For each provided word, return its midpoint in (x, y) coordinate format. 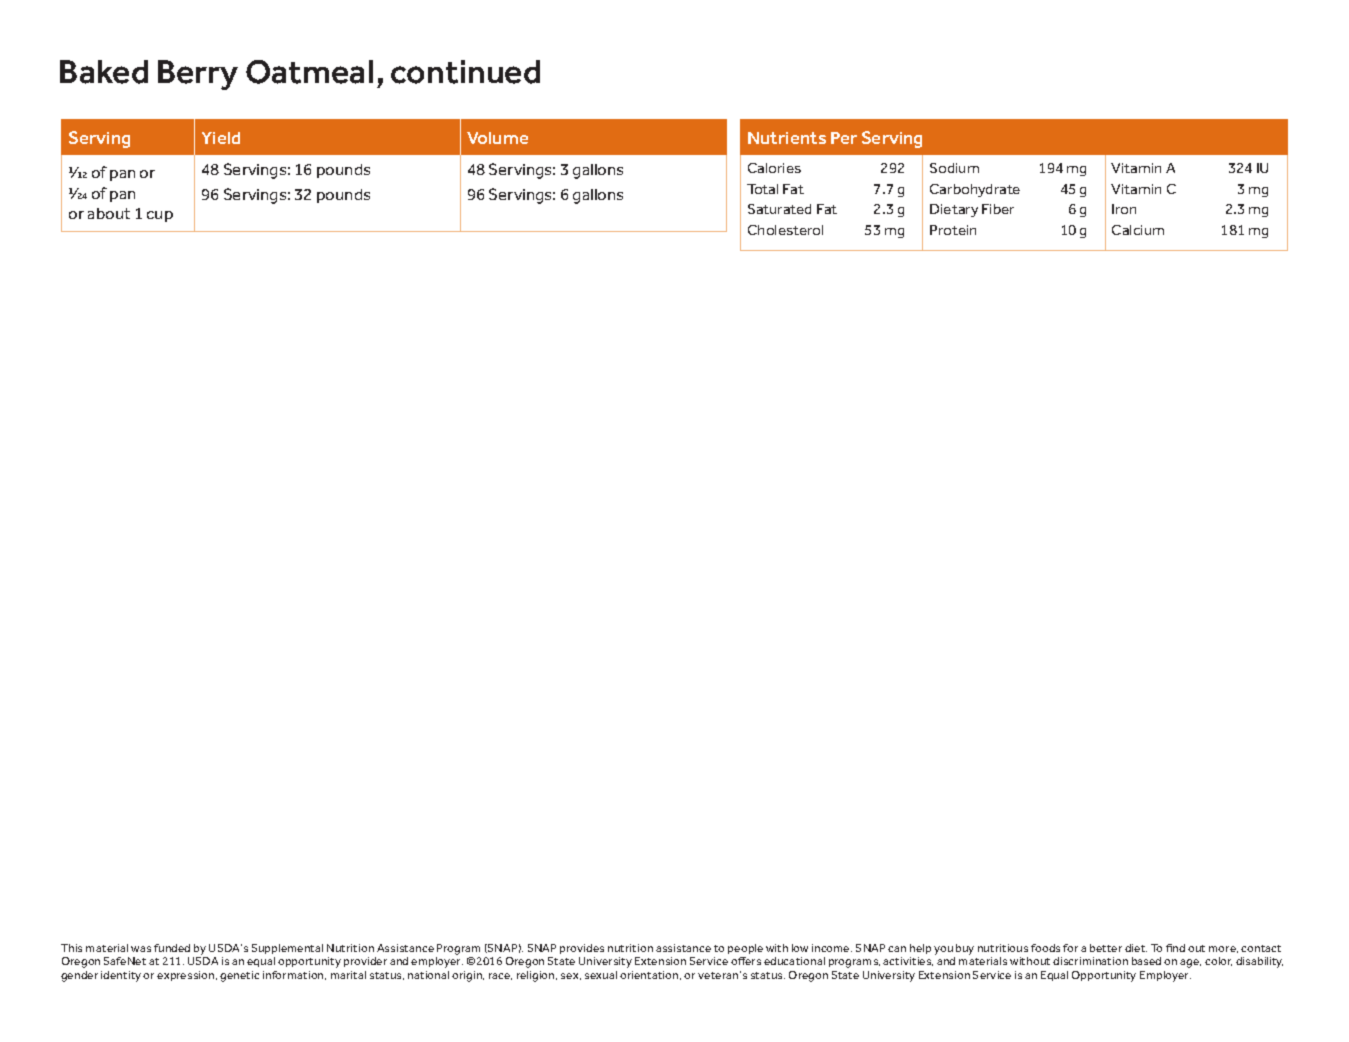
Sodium (954, 168)
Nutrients (787, 138)
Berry (198, 75)
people (745, 949)
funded (172, 948)
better (1106, 948)
